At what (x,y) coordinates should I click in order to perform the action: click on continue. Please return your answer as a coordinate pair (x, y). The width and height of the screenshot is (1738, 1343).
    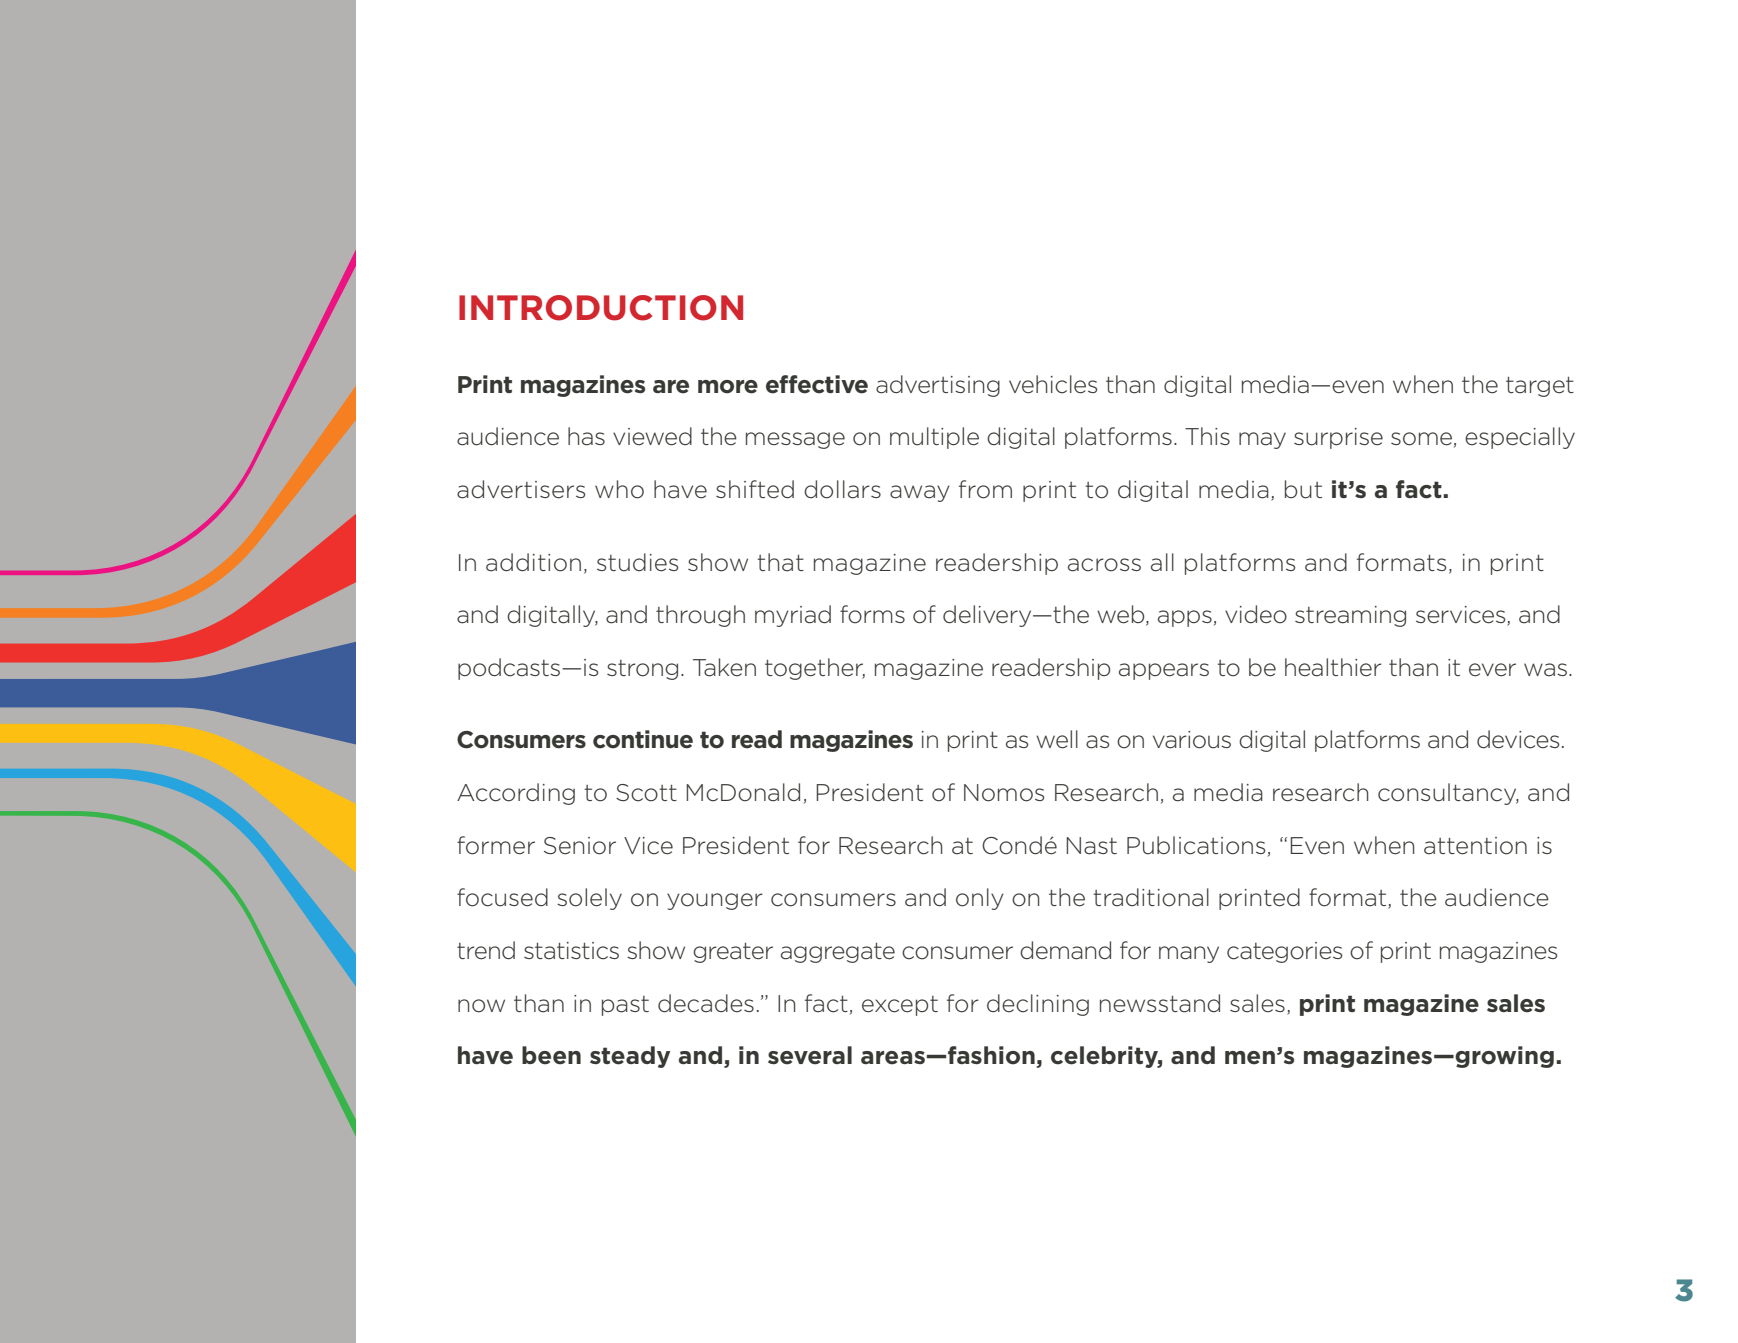
    Looking at the image, I should click on (643, 739).
